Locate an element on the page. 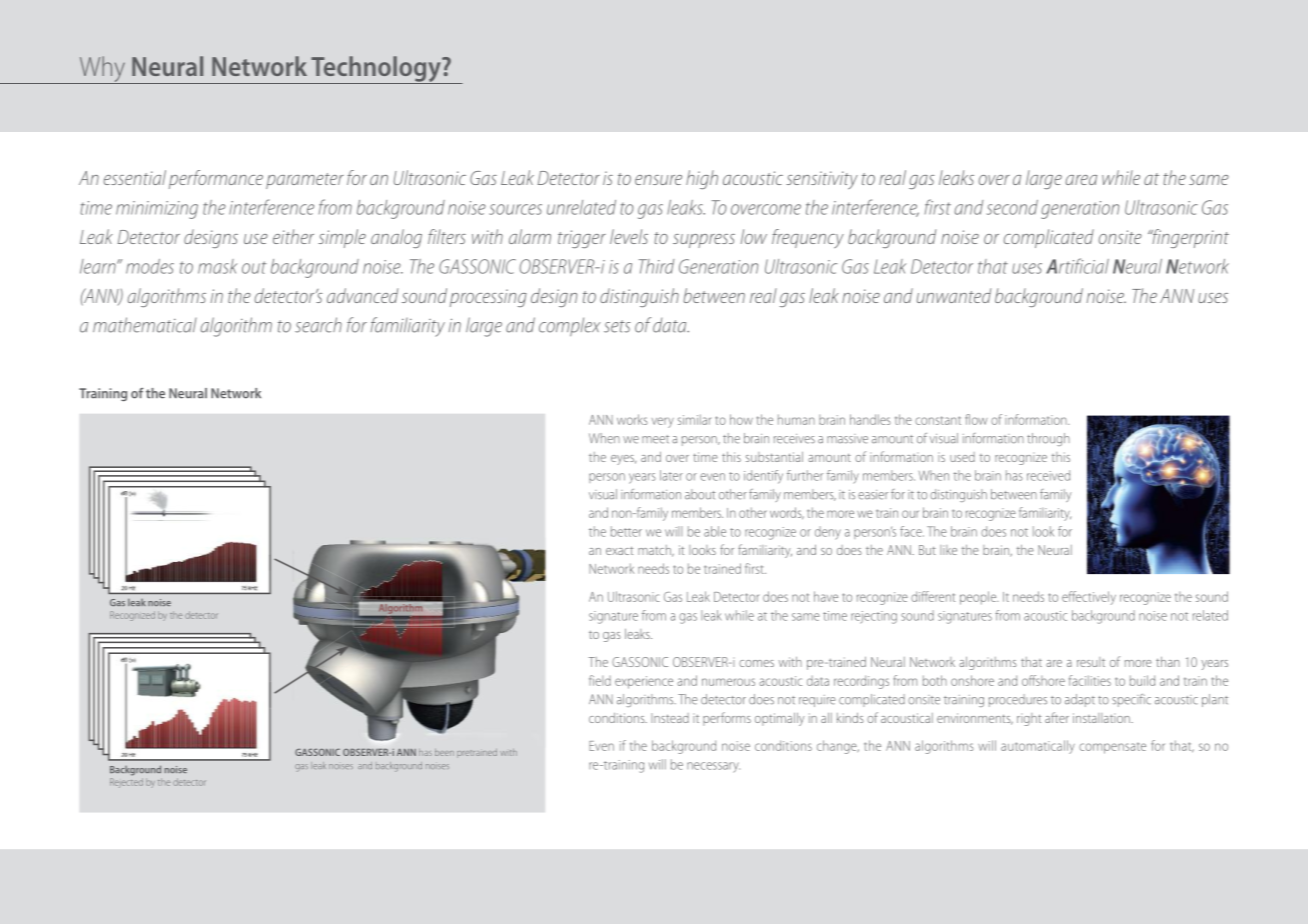  ensure is located at coordinates (658, 180).
